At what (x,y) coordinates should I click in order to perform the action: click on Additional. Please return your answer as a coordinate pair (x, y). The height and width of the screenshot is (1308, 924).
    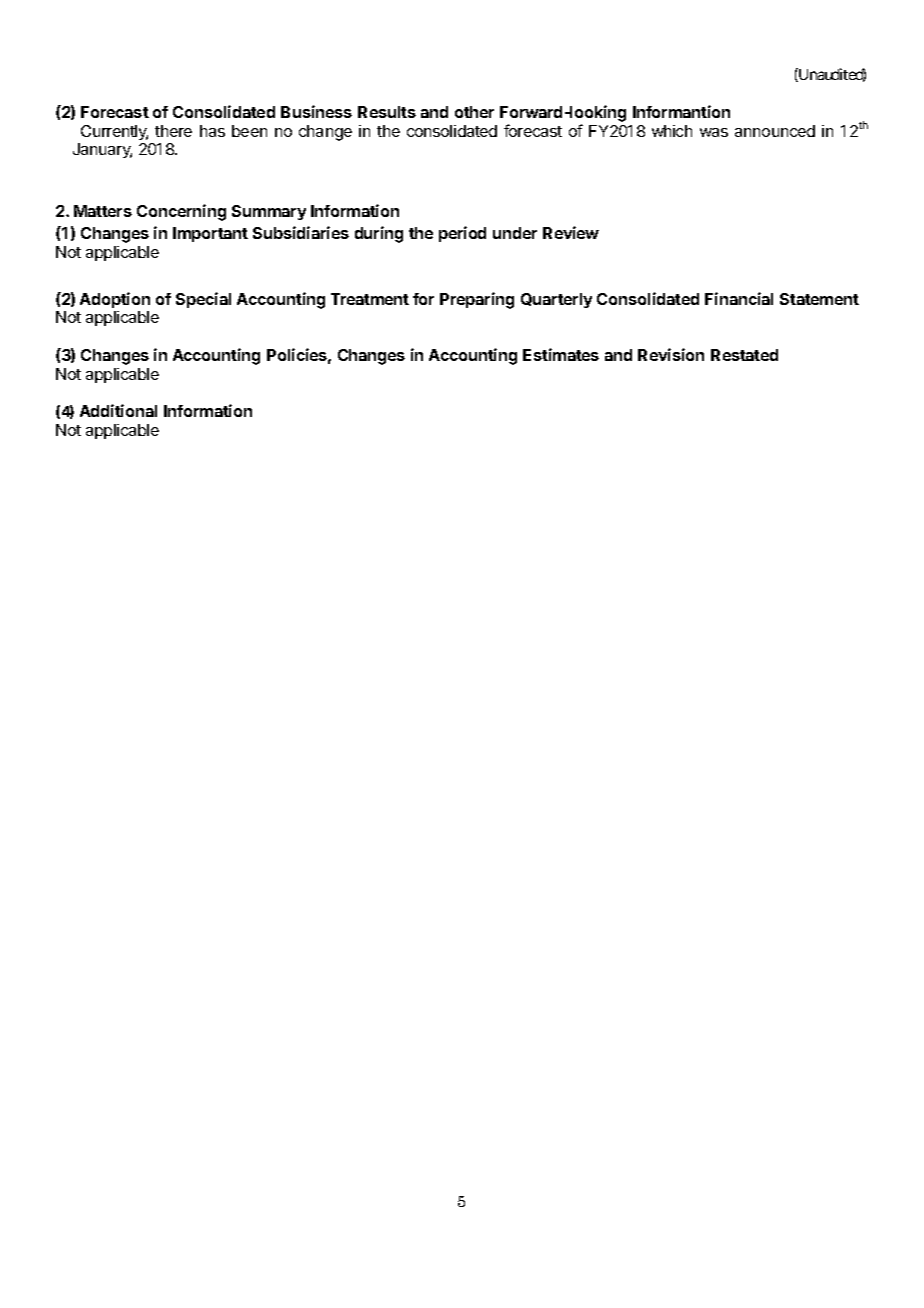
    Looking at the image, I should click on (118, 410).
